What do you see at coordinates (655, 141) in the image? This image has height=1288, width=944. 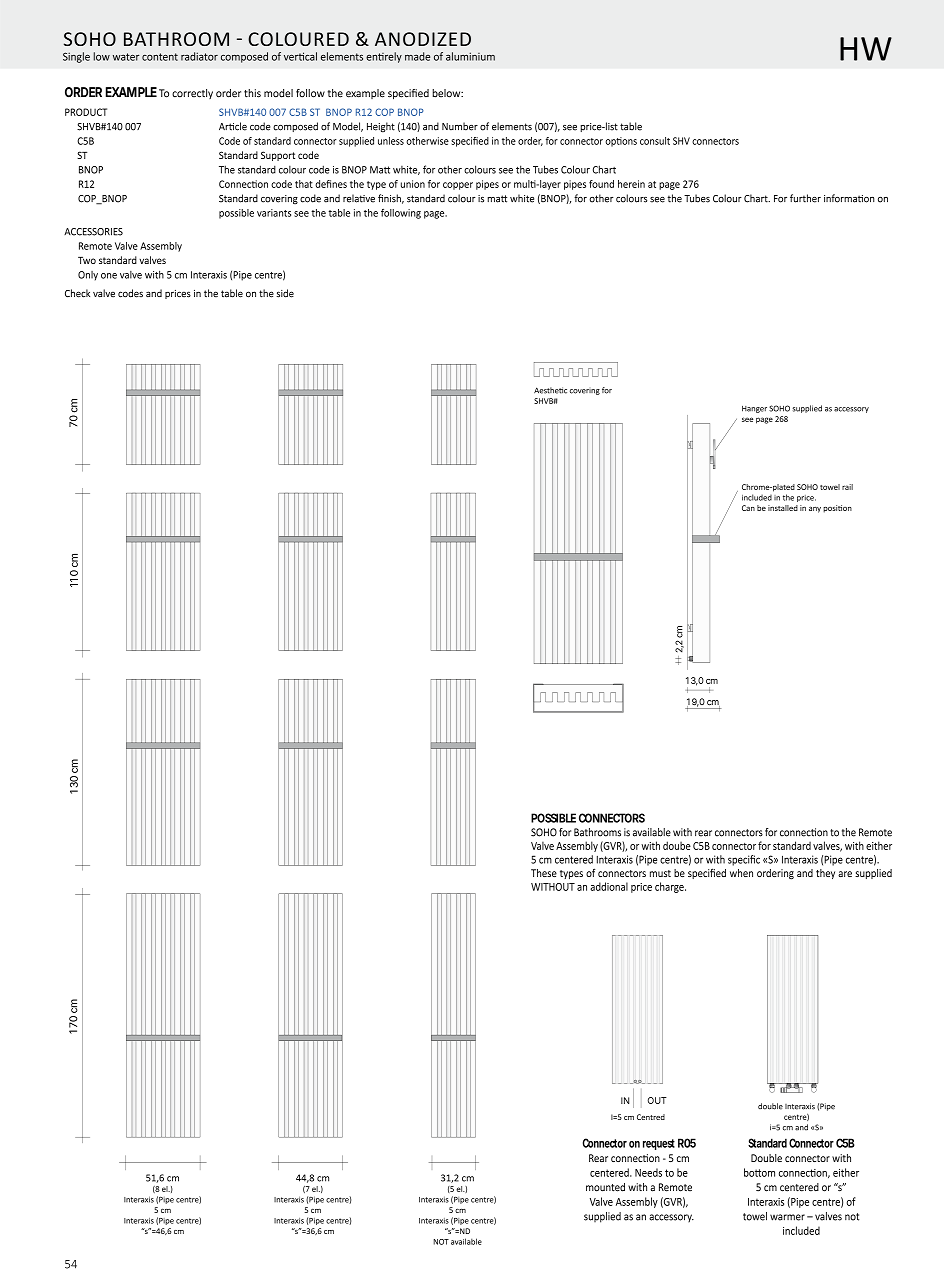 I see `consult` at bounding box center [655, 141].
